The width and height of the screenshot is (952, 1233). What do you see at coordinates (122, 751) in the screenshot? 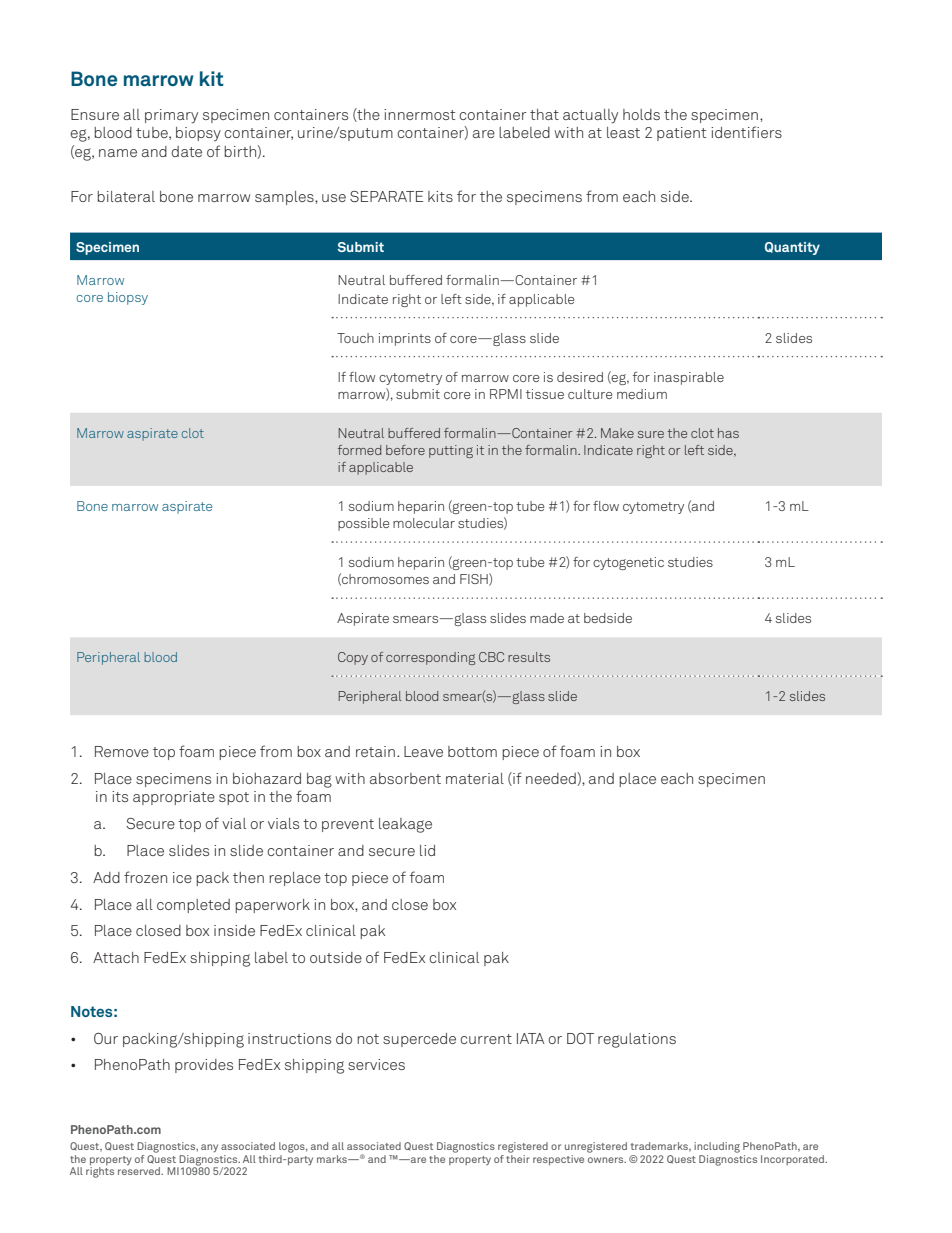
I see `Remove` at bounding box center [122, 751].
